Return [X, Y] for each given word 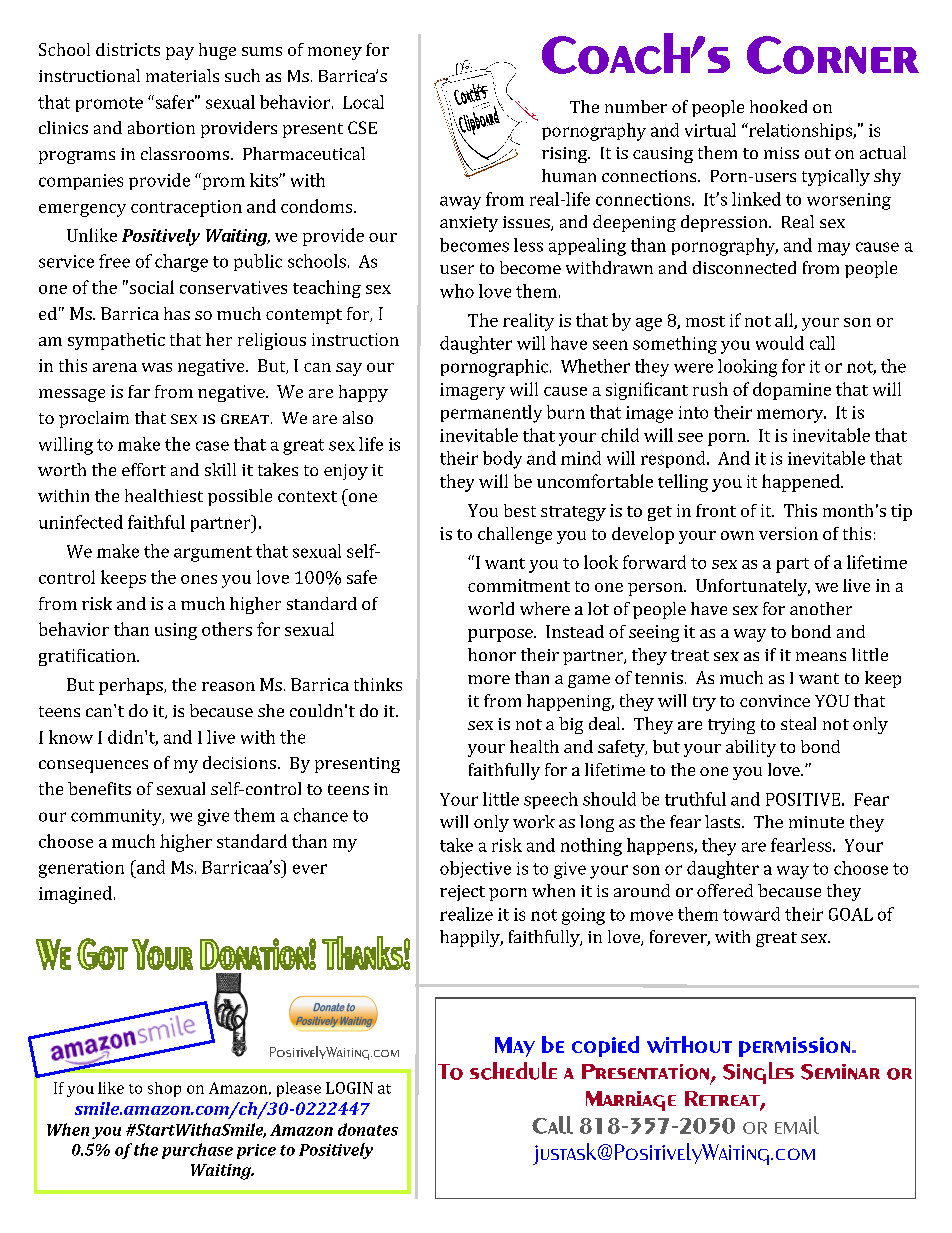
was [157, 367]
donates [368, 1129]
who [457, 291]
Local [363, 102]
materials [182, 75]
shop [164, 1089]
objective [475, 869]
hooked [778, 106]
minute [816, 822]
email [797, 1125]
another [821, 608]
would [780, 343]
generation [81, 869]
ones [199, 579]
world [491, 608]
